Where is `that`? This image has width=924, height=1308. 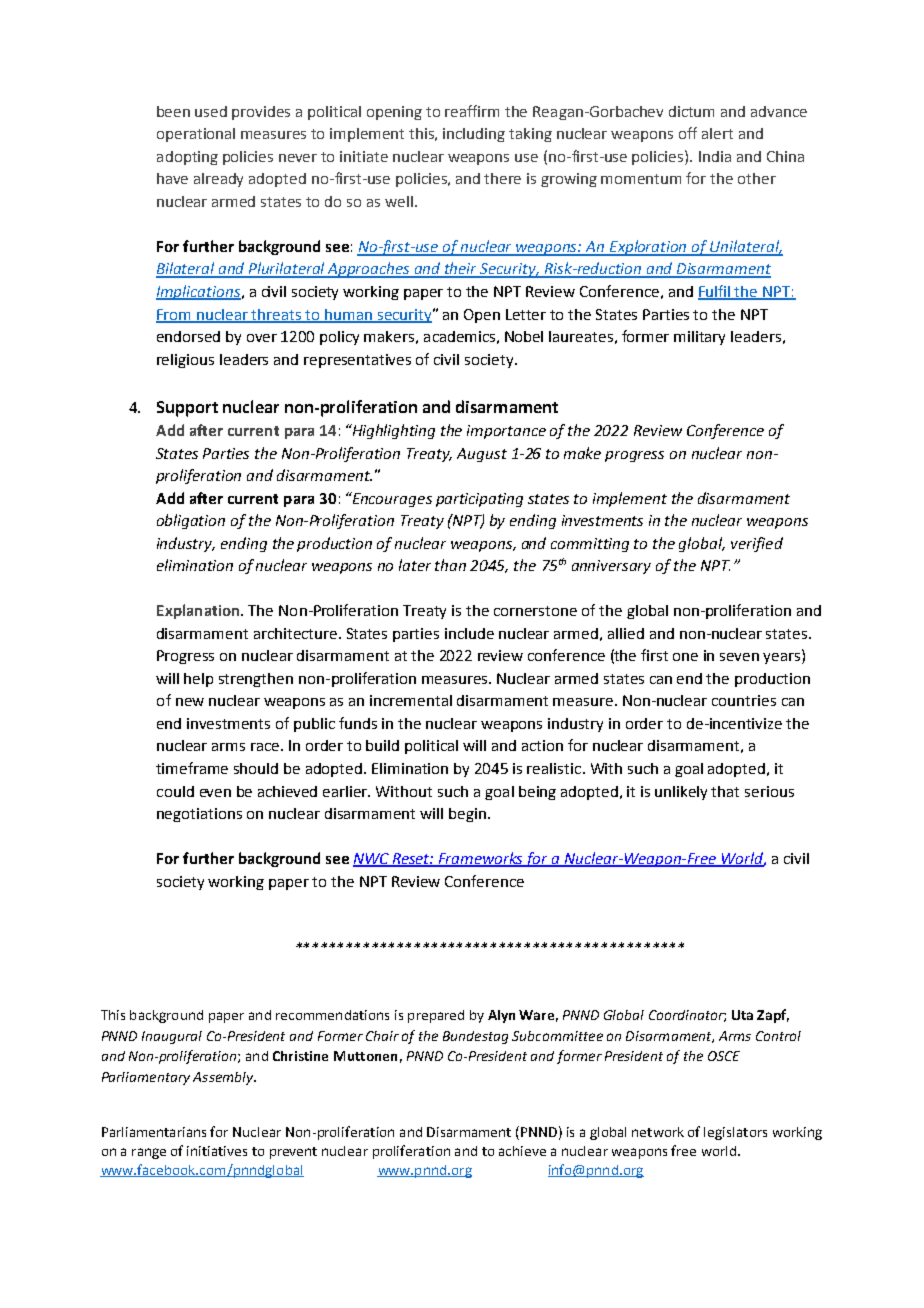
that is located at coordinates (725, 791).
